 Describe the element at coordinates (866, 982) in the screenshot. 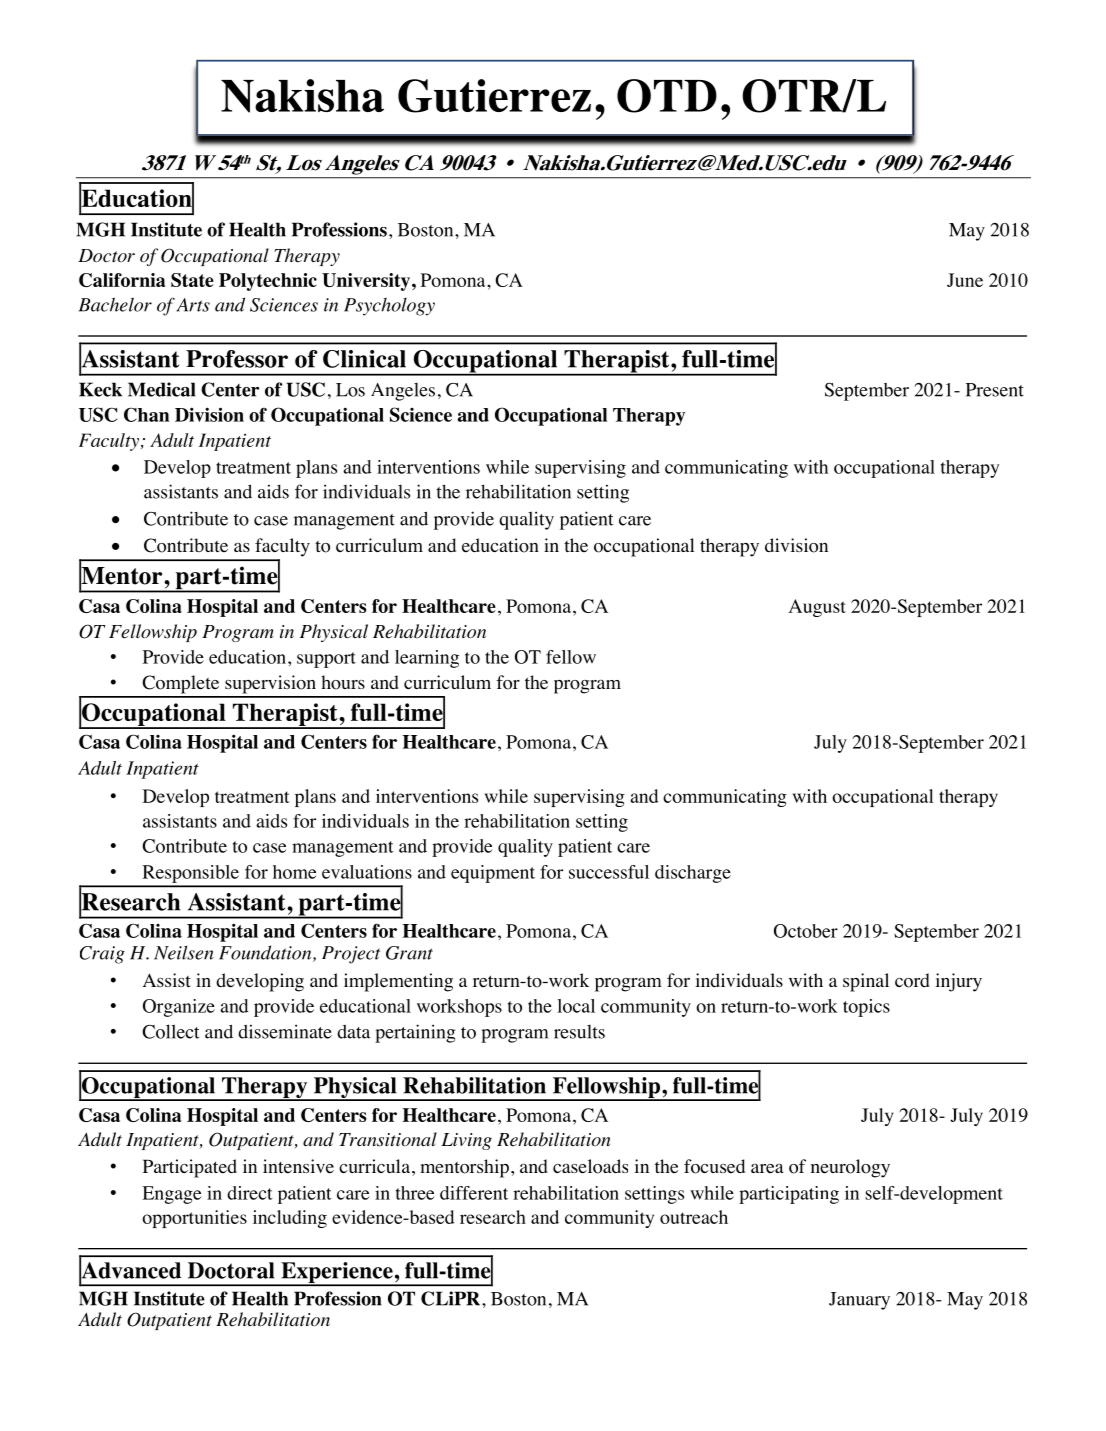

I see `spinal` at that location.
